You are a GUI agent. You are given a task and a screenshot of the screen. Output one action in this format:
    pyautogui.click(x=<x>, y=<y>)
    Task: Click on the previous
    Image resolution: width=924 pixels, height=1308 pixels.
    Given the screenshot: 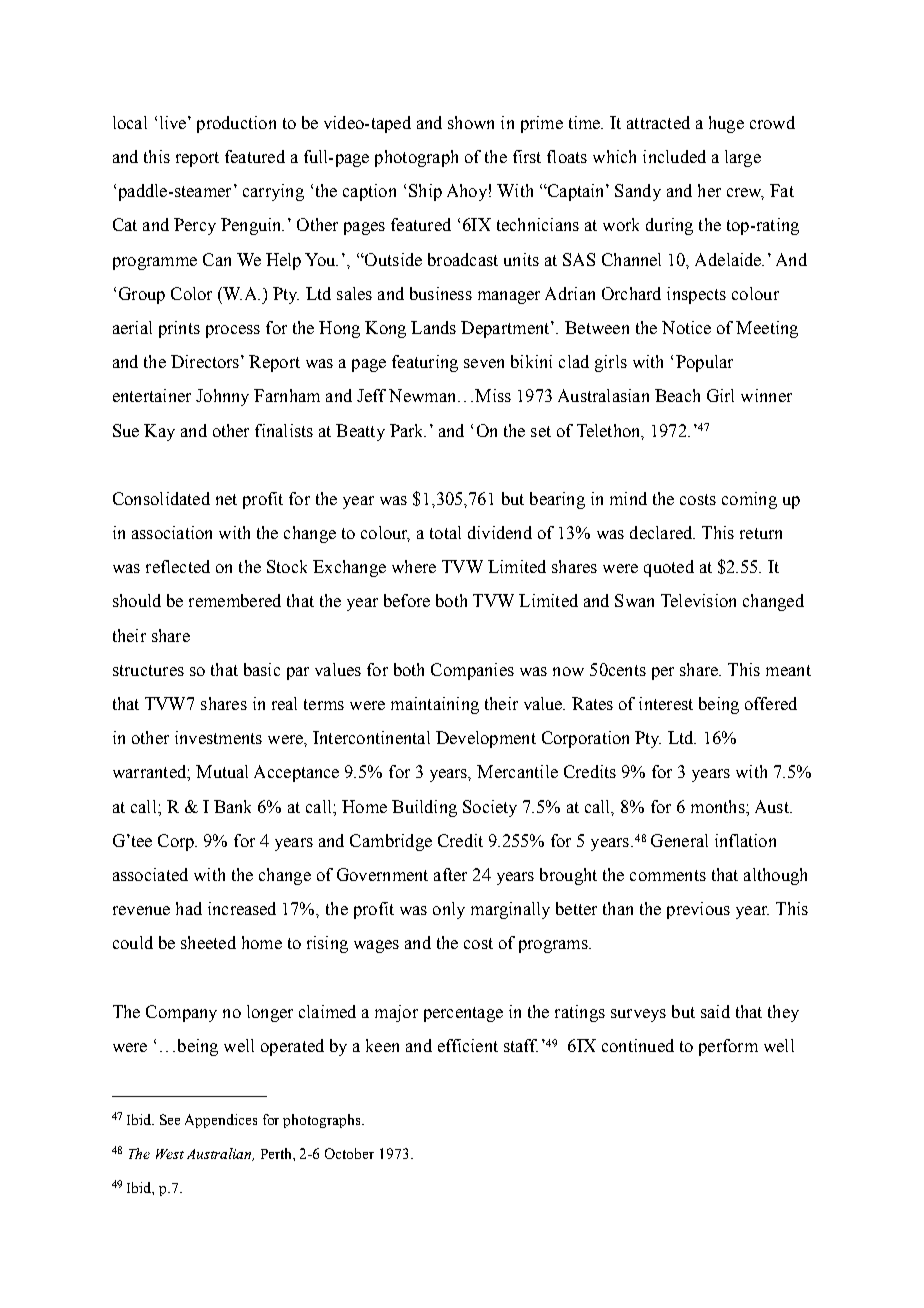 What is the action you would take?
    pyautogui.click(x=698, y=910)
